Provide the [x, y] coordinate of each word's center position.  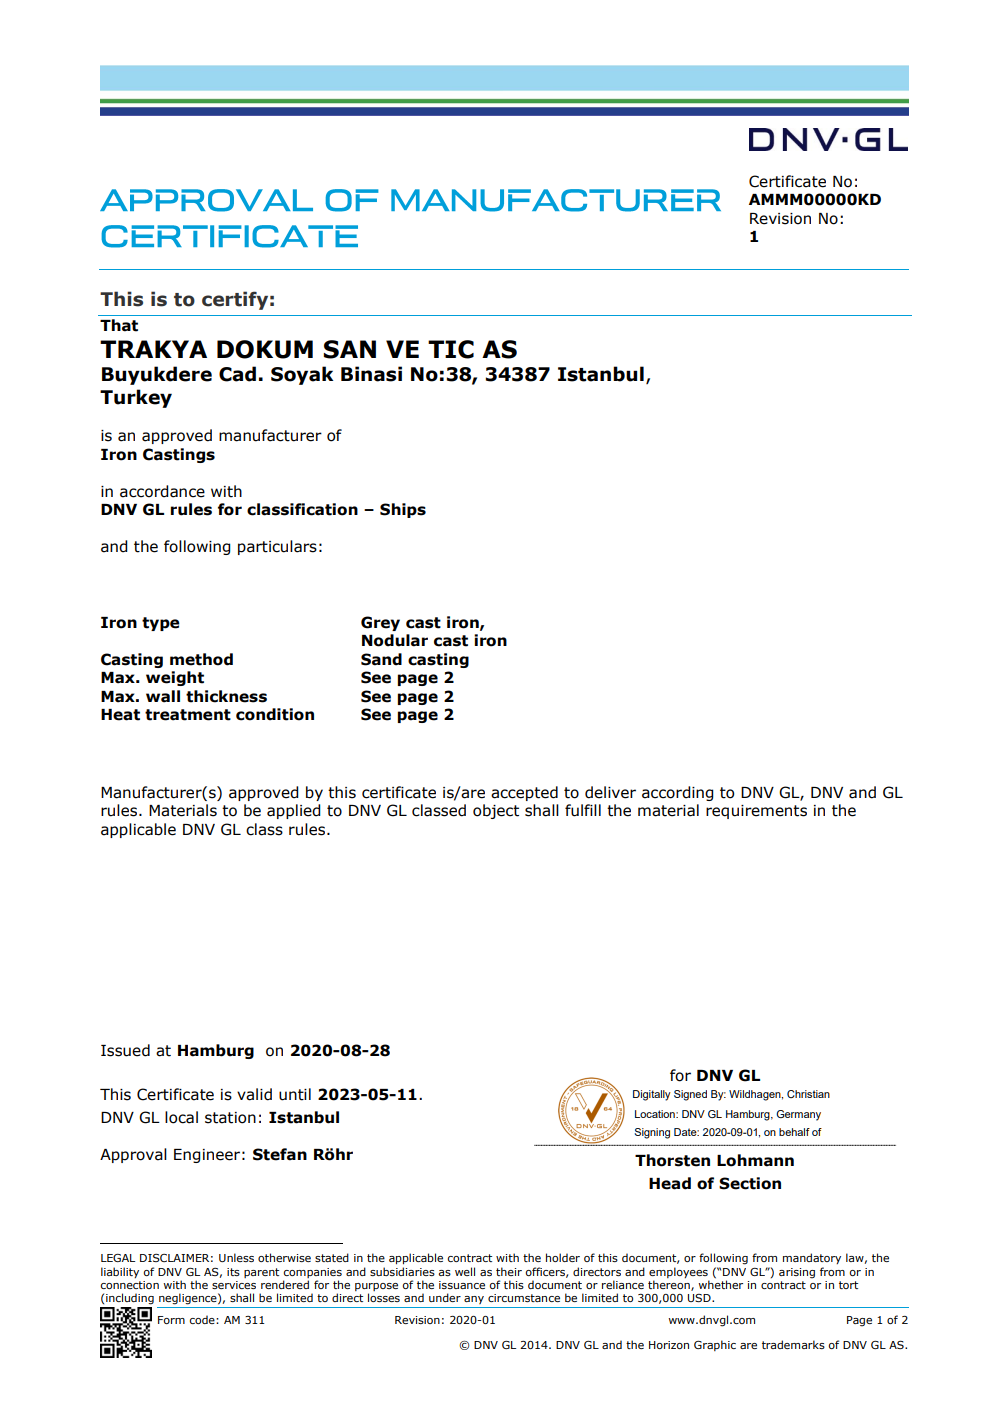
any [474, 1300]
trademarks [793, 1344]
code [203, 1319]
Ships [403, 510]
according [678, 793]
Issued [125, 1050]
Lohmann [755, 1160]
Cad [237, 374]
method [201, 659]
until [295, 1094]
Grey [380, 623]
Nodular [395, 640]
